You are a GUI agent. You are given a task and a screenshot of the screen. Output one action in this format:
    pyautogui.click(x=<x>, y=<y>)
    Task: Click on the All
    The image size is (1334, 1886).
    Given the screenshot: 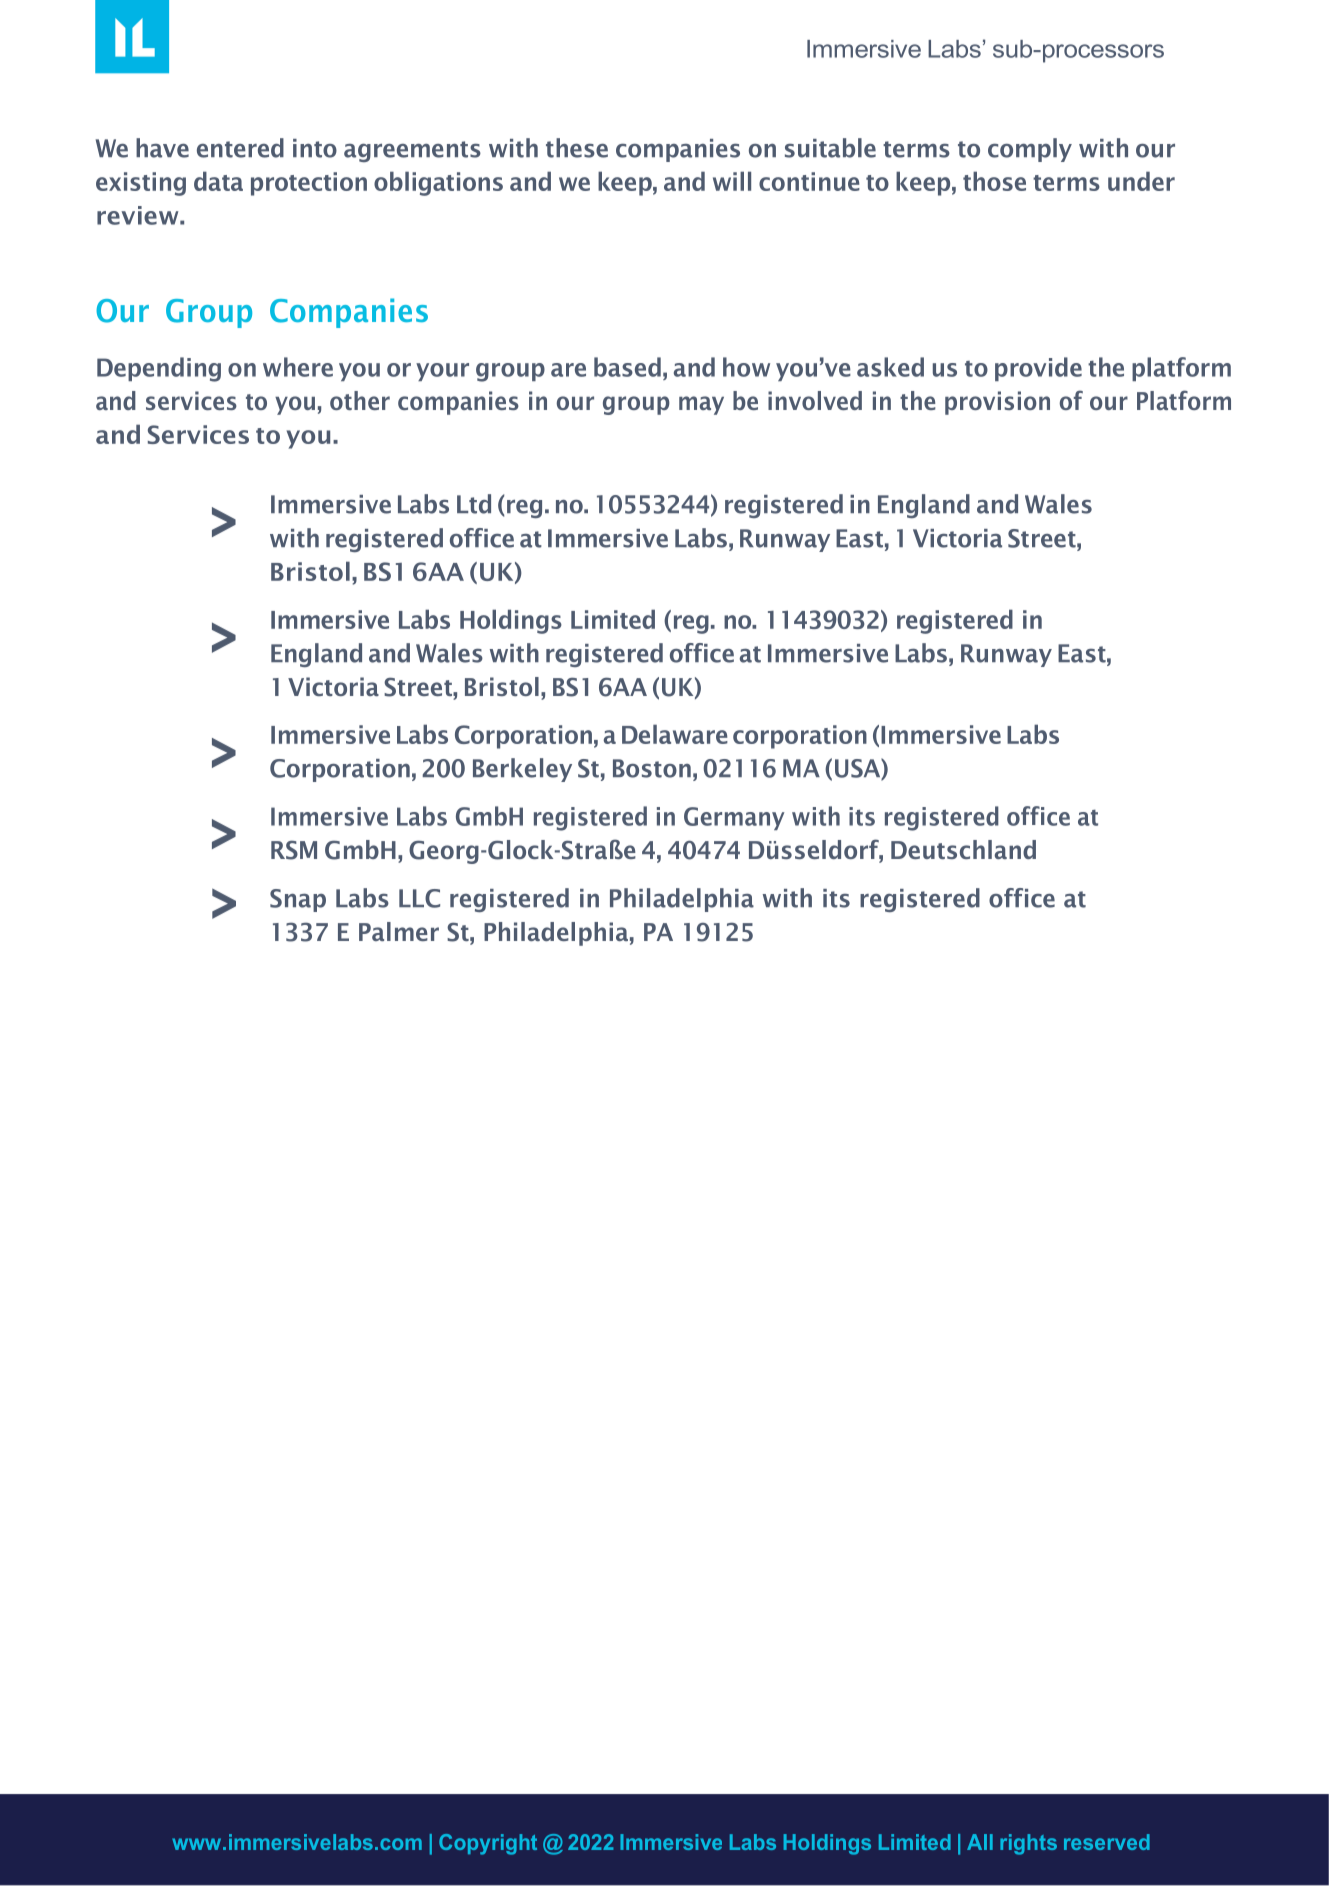 What is the action you would take?
    pyautogui.click(x=980, y=1842)
